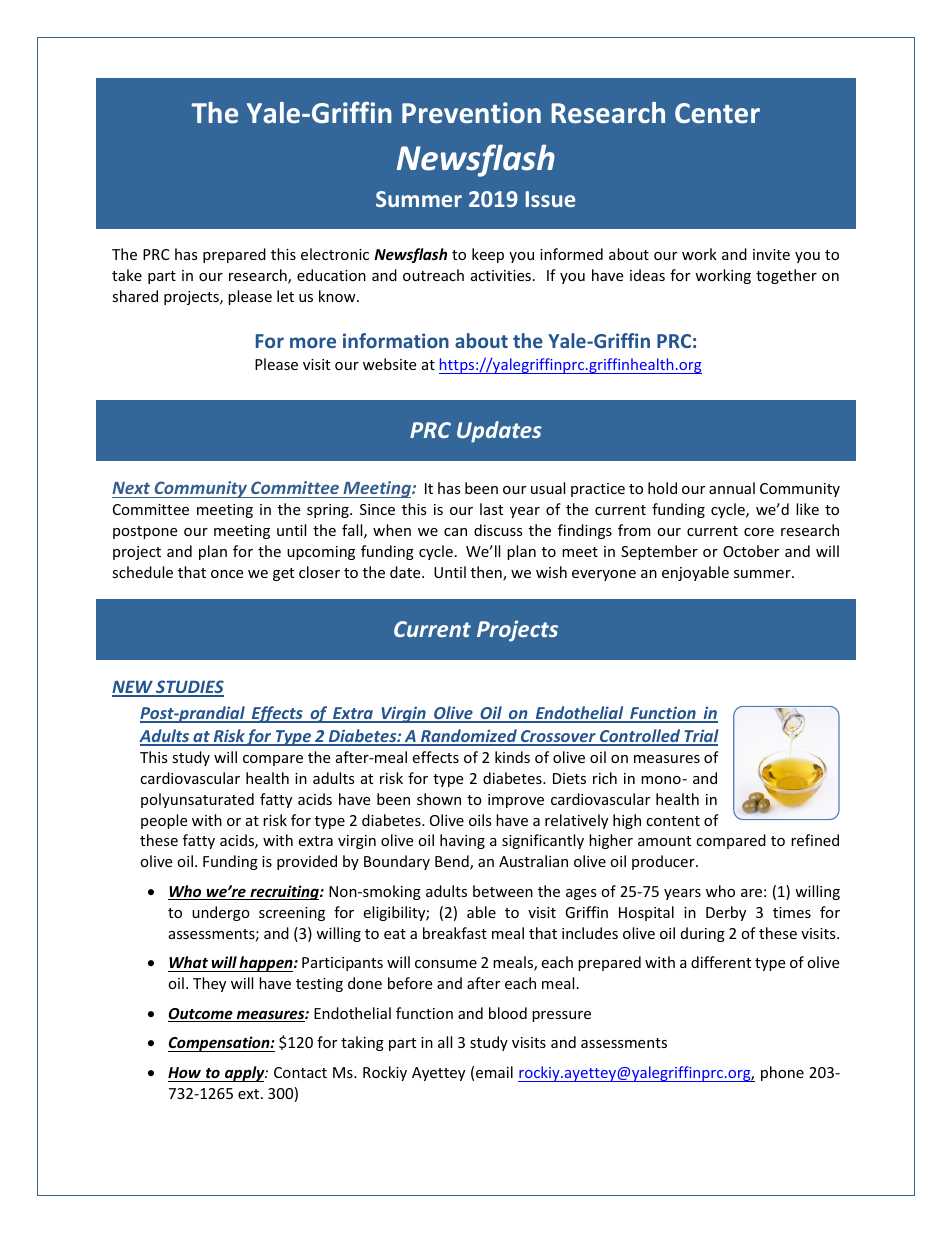  What do you see at coordinates (389, 364) in the screenshot?
I see `website` at bounding box center [389, 364].
